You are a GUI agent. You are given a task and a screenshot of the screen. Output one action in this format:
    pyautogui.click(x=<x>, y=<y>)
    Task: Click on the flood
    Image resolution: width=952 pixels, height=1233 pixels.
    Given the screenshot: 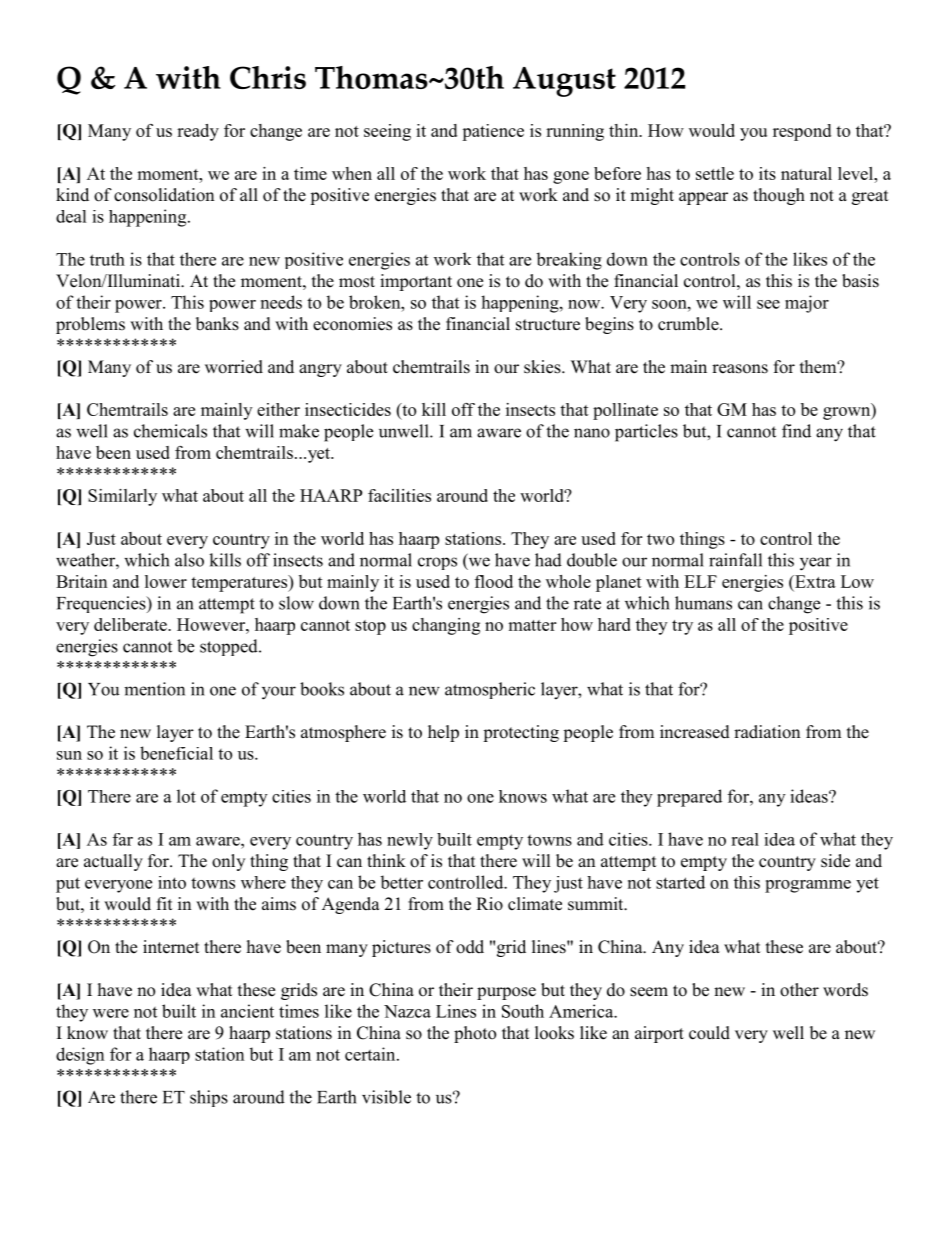 What is the action you would take?
    pyautogui.click(x=494, y=581)
